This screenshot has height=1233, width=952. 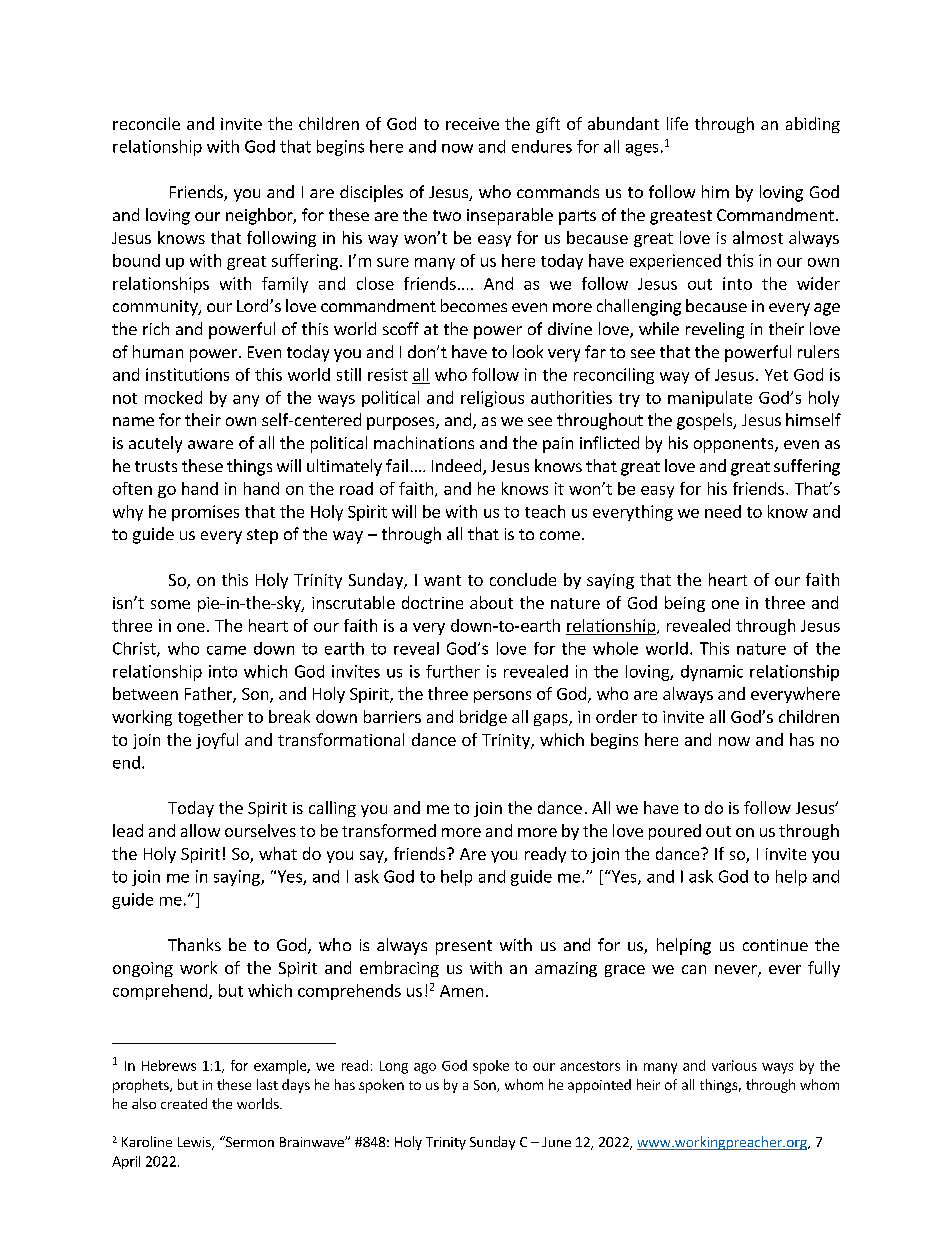 I want to click on present, so click(x=464, y=947).
